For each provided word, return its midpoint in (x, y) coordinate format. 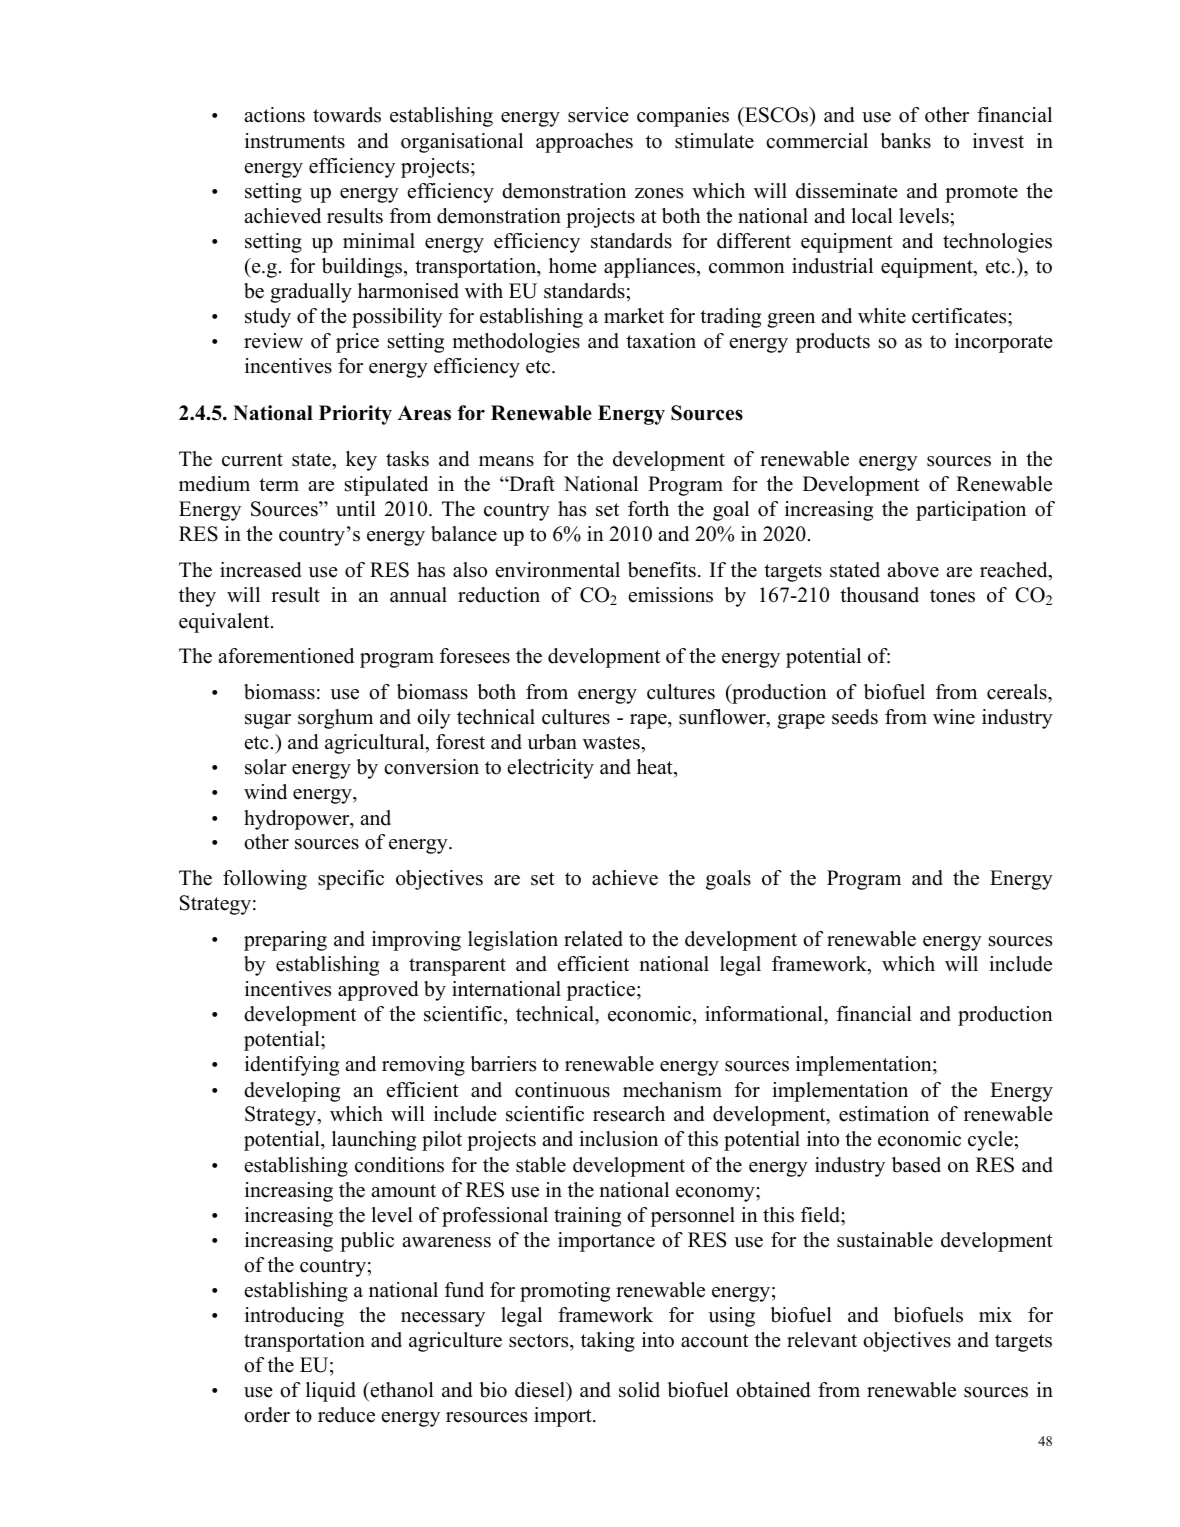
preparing (285, 941)
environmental (558, 570)
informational (765, 1015)
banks (906, 141)
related (593, 939)
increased (260, 570)
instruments (295, 141)
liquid (331, 1392)
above (913, 570)
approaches (584, 143)
